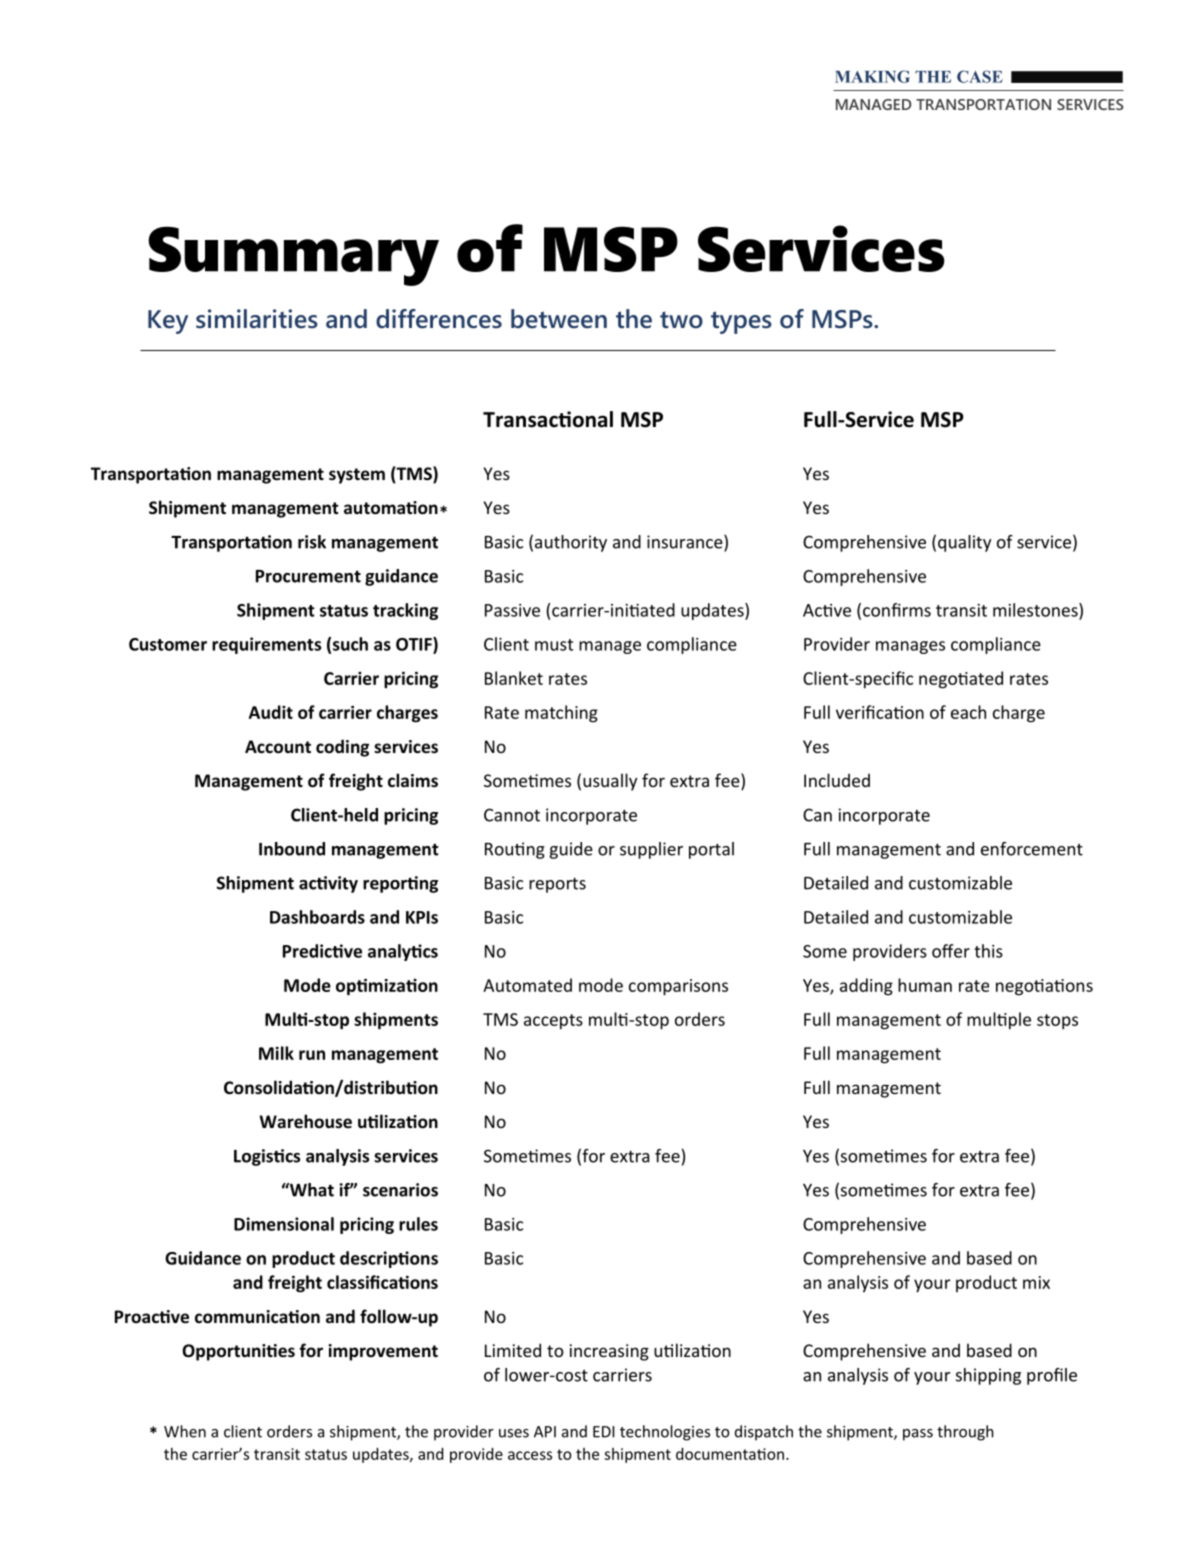  I want to click on technologies, so click(665, 1433).
